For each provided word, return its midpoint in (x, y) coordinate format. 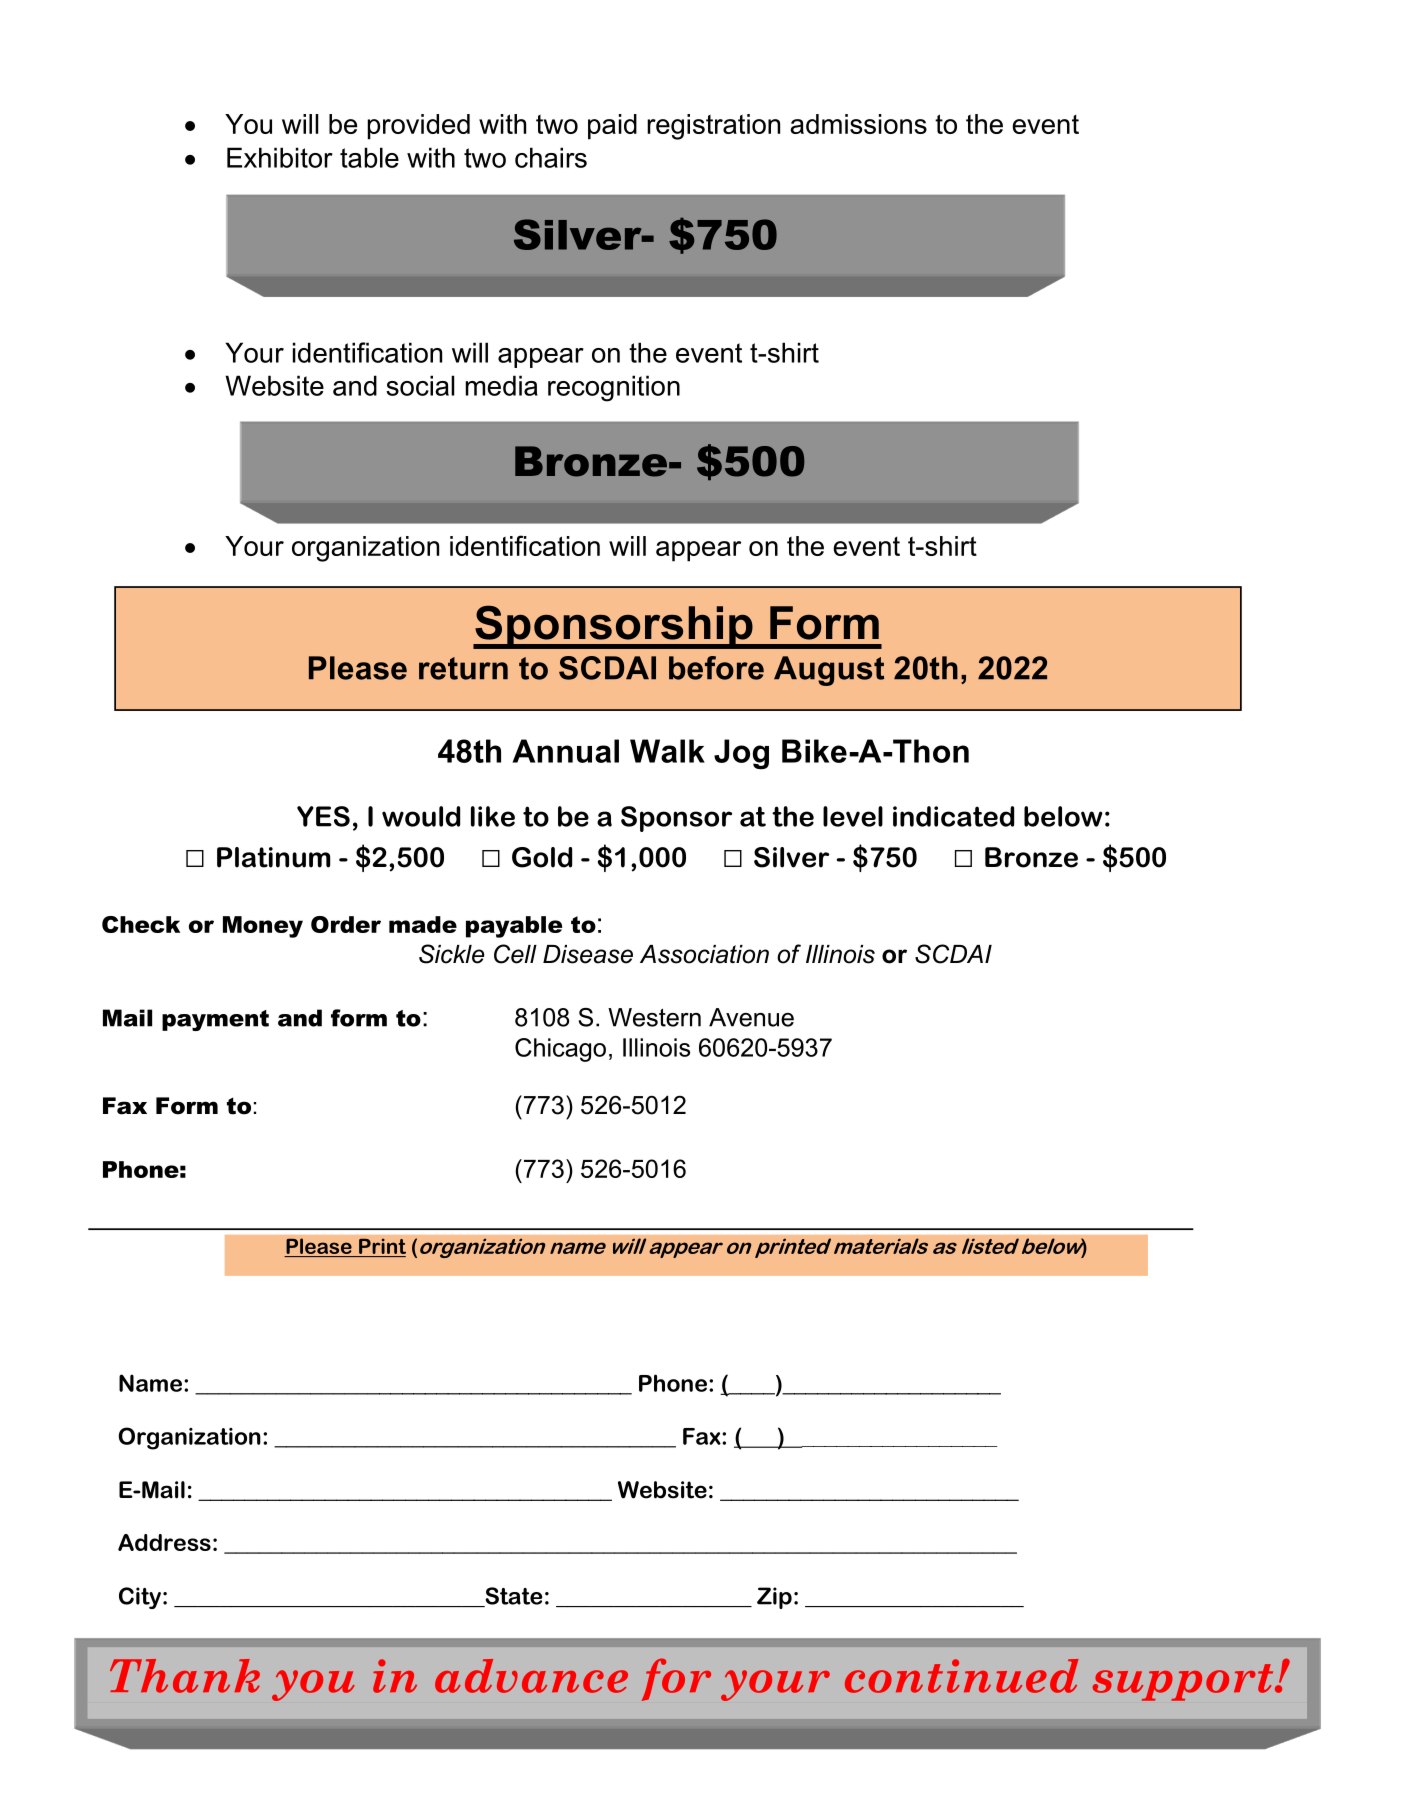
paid (612, 127)
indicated (953, 816)
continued (962, 1676)
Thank (185, 1676)
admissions (858, 124)
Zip (774, 1598)
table (369, 157)
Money (263, 927)
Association (704, 954)
